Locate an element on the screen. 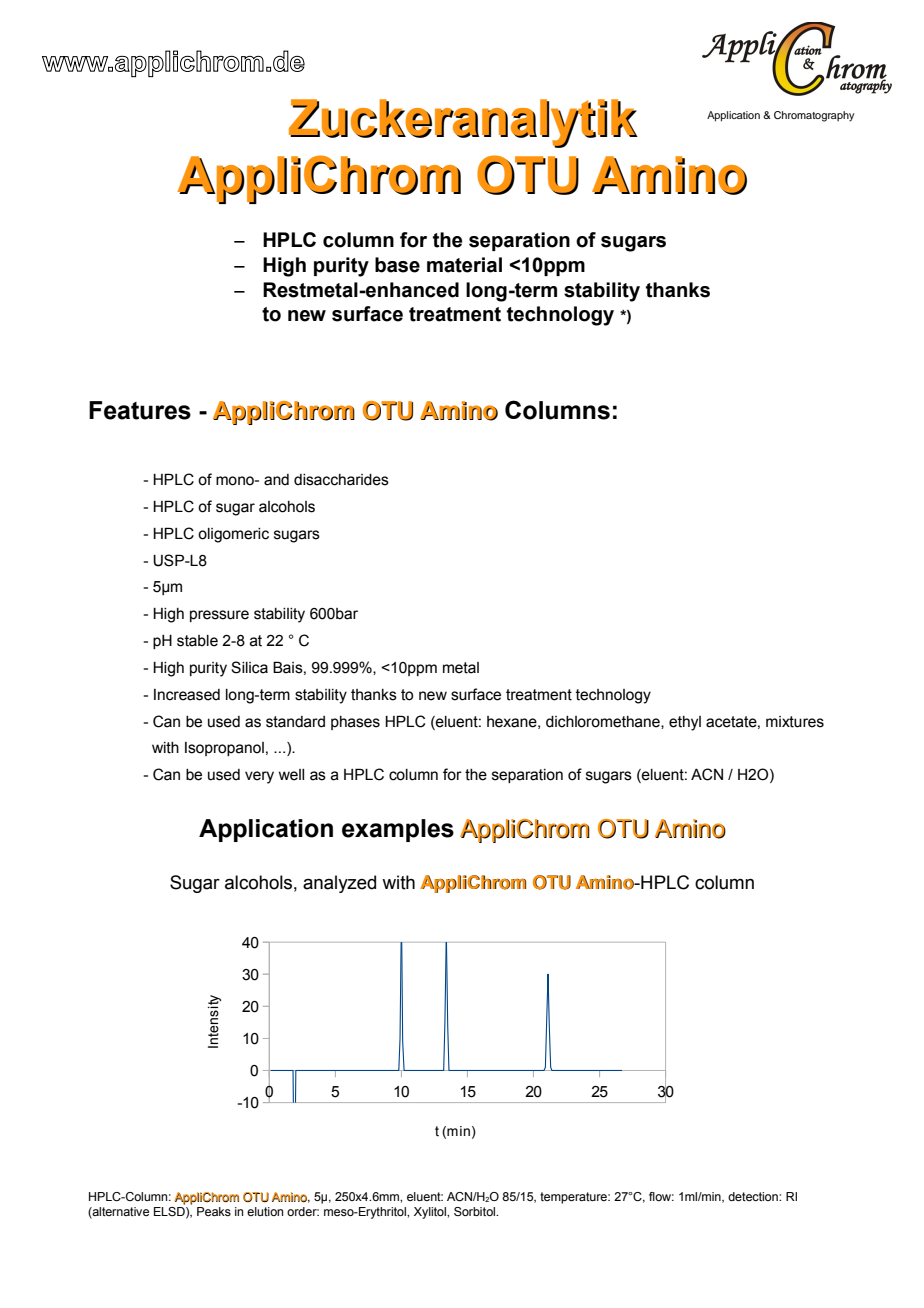  Sorbitol is located at coordinates (476, 1211).
